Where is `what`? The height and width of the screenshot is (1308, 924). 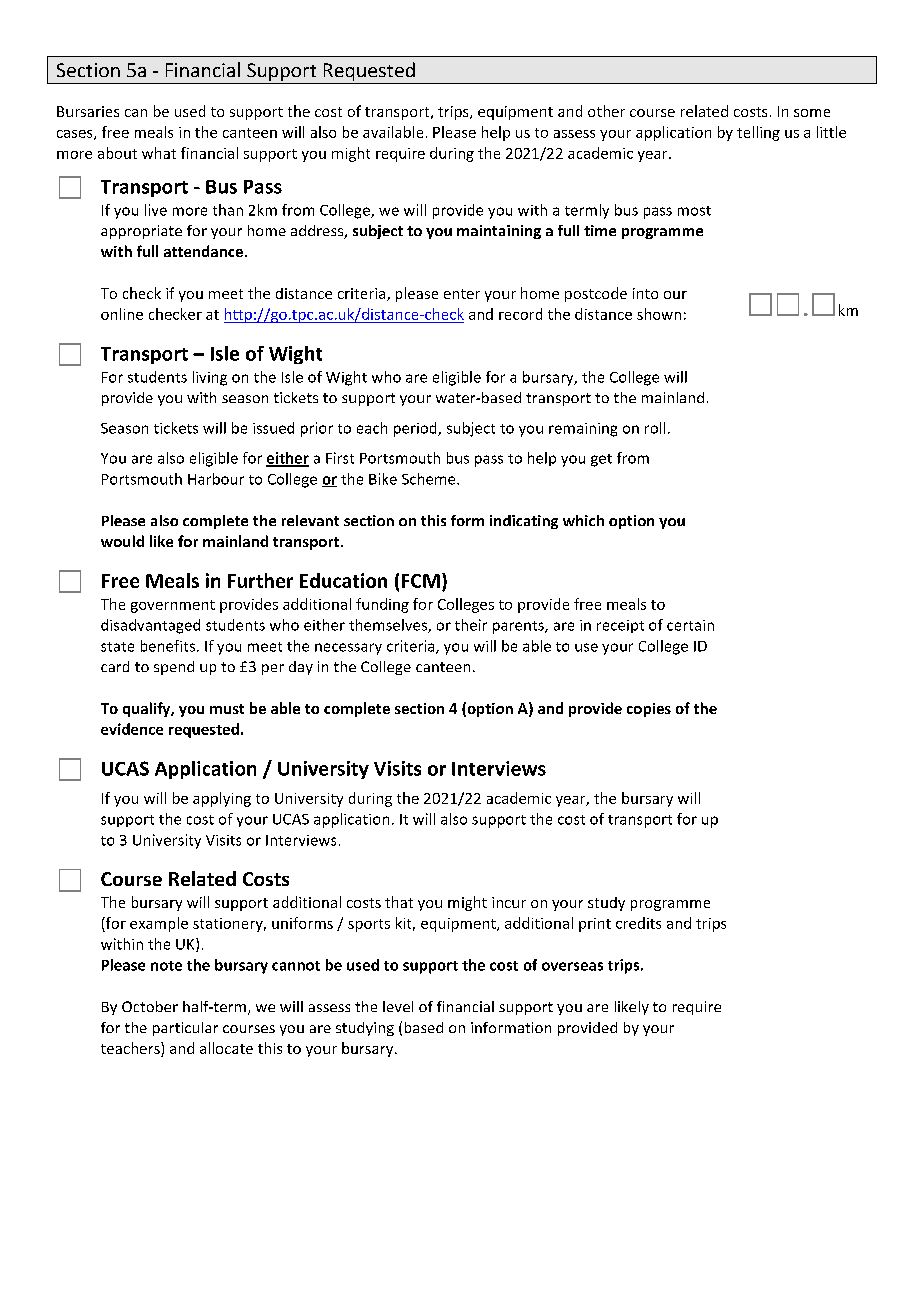
what is located at coordinates (159, 153).
